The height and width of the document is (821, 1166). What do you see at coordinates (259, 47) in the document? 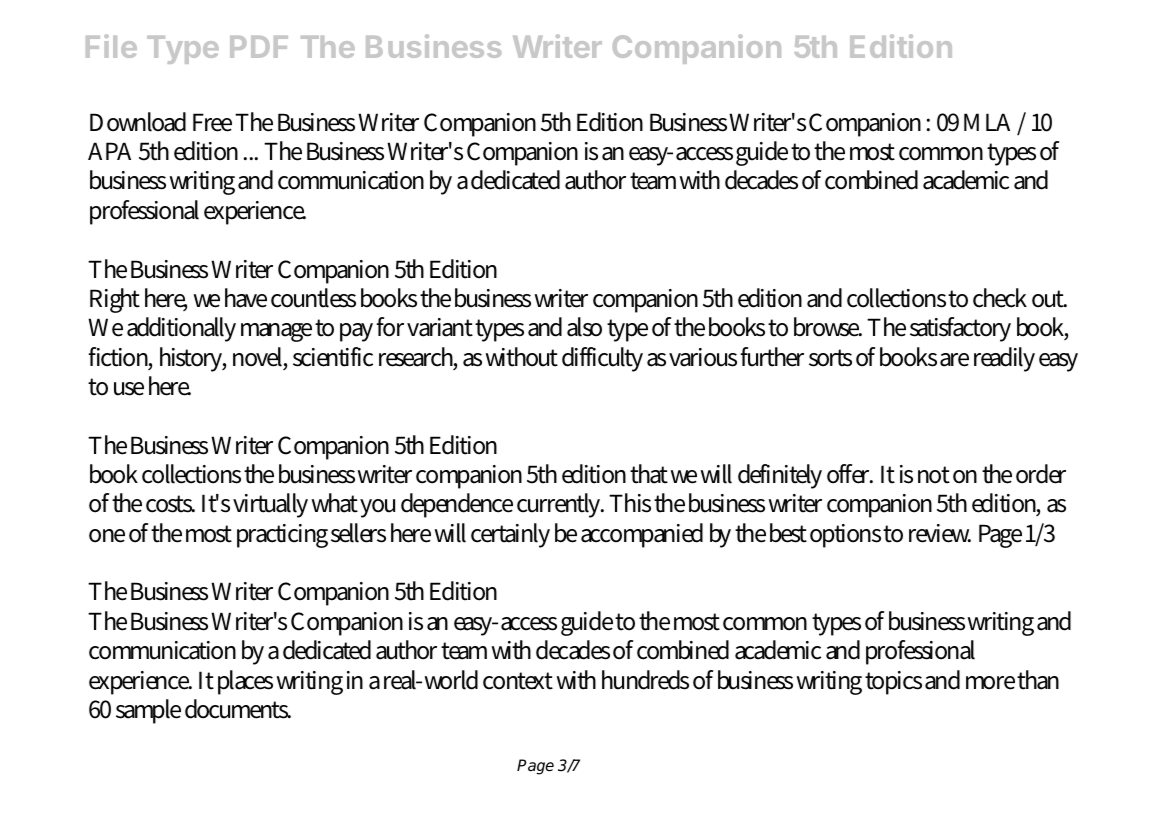
I see `PDF` at bounding box center [259, 47].
